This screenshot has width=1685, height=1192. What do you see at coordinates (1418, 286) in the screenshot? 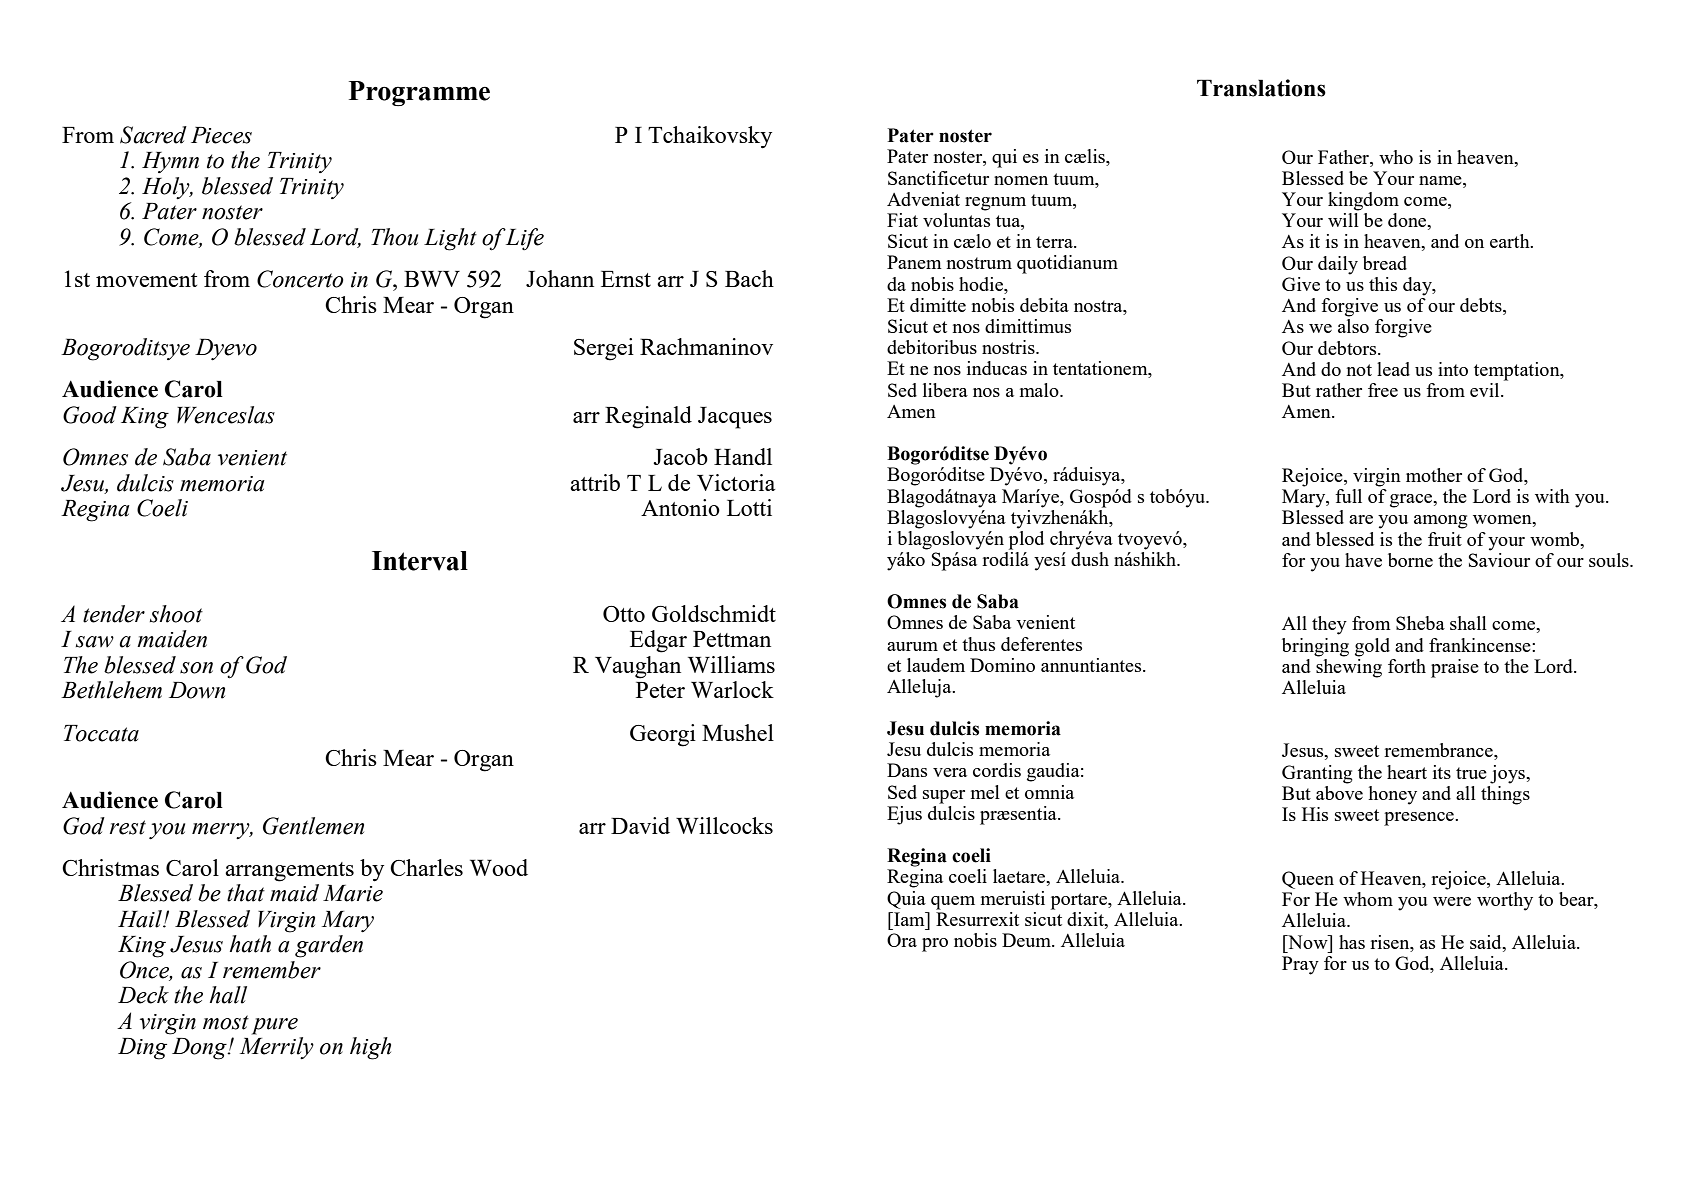
I see `day` at bounding box center [1418, 286].
